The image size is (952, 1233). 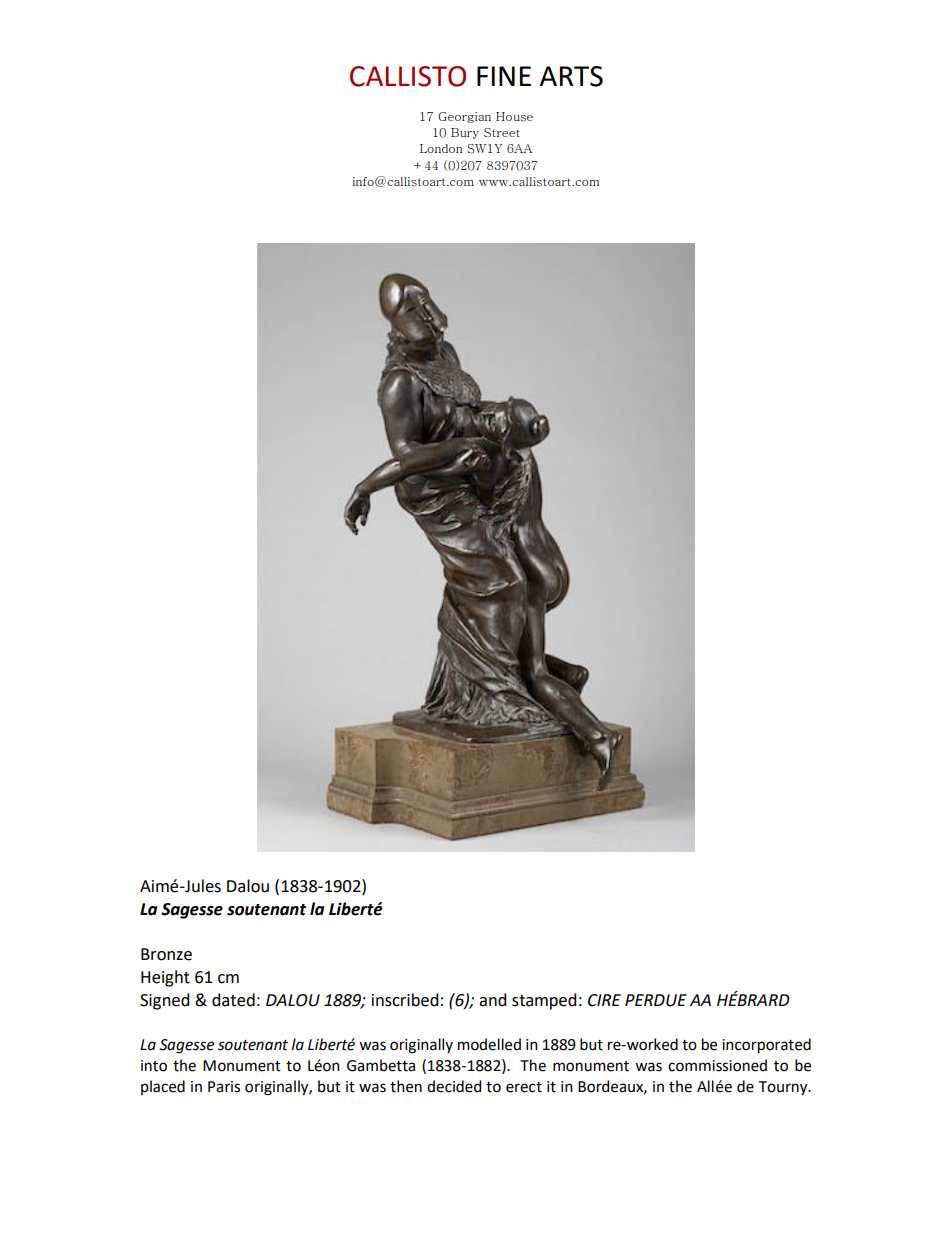 I want to click on inscribed, so click(x=405, y=1000).
